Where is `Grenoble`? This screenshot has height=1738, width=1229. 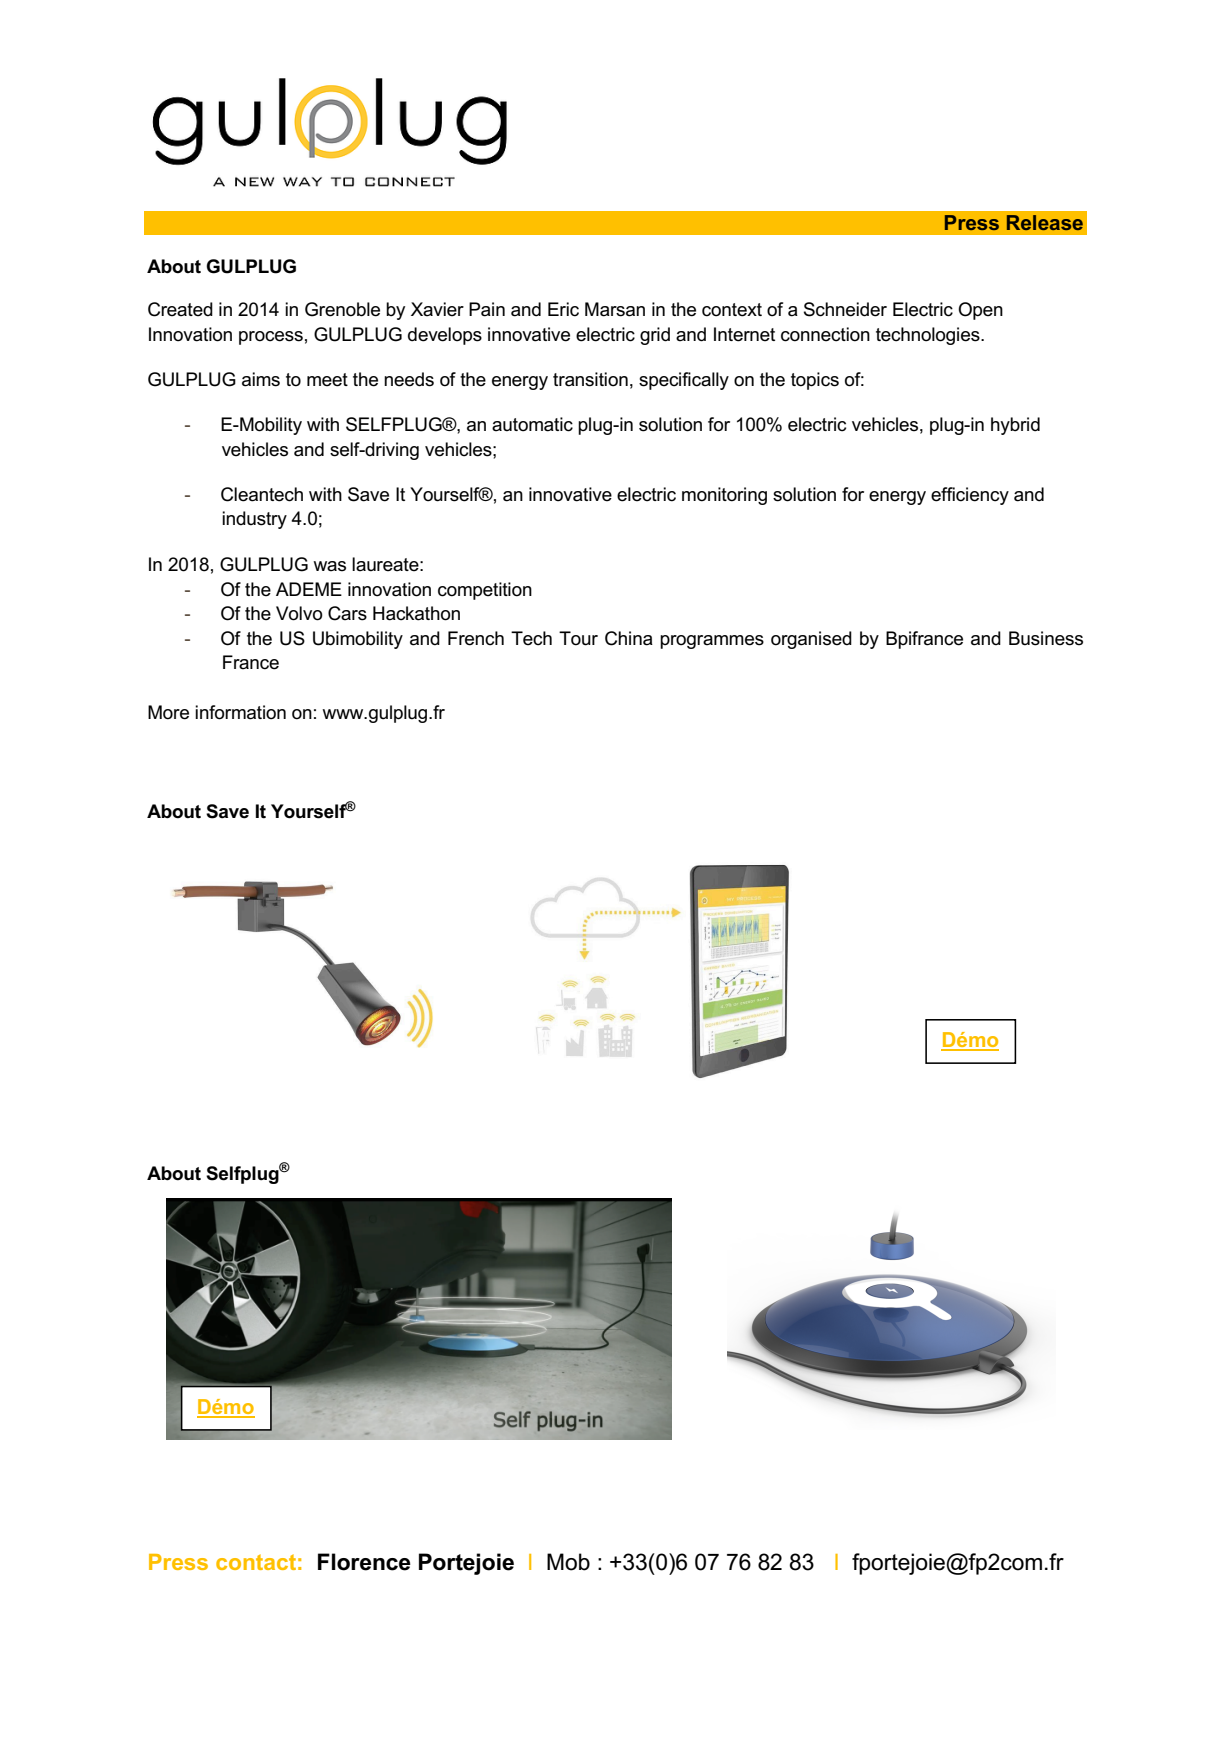 Grenoble is located at coordinates (342, 309).
